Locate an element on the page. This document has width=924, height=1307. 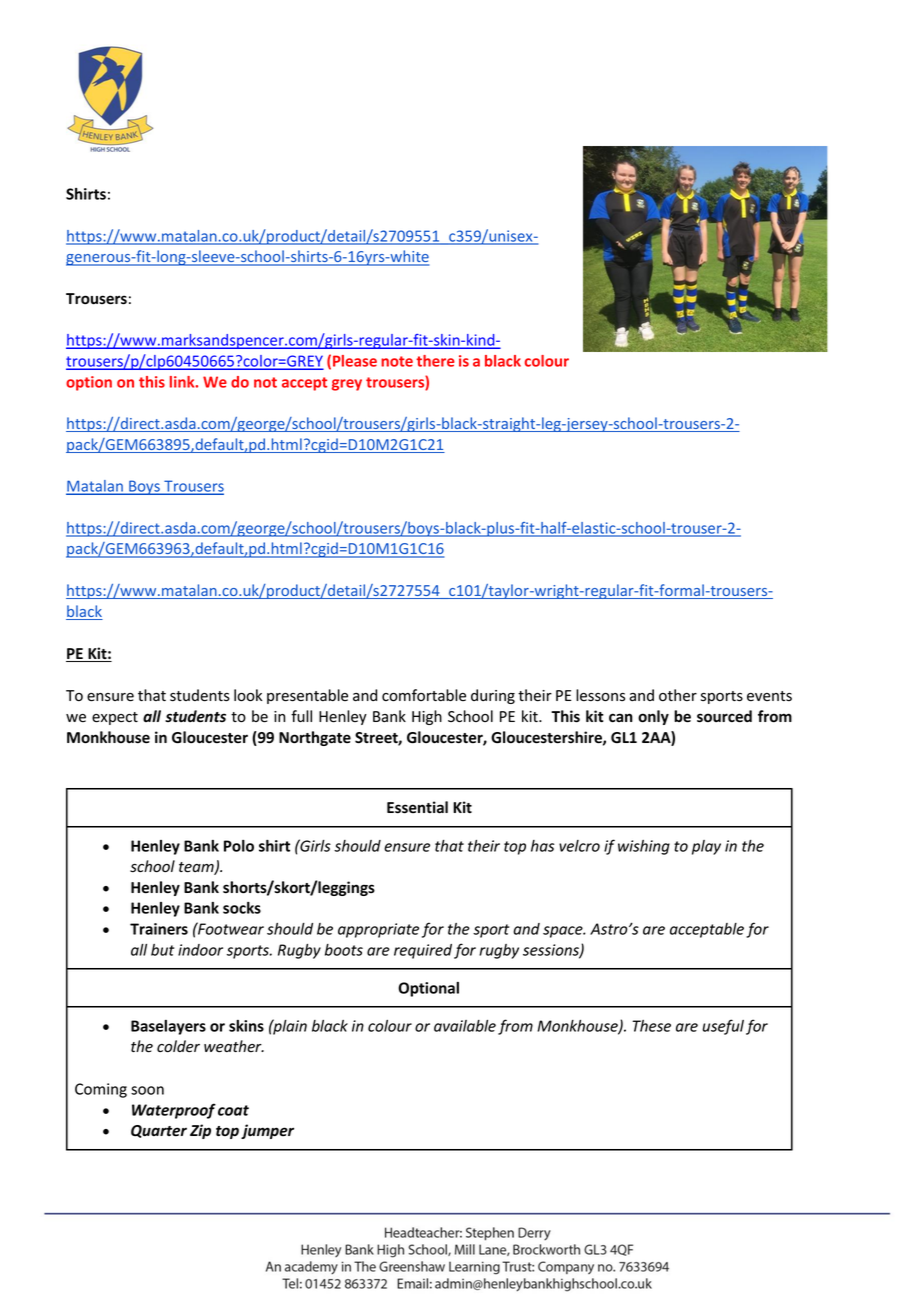
Polo is located at coordinates (239, 846).
